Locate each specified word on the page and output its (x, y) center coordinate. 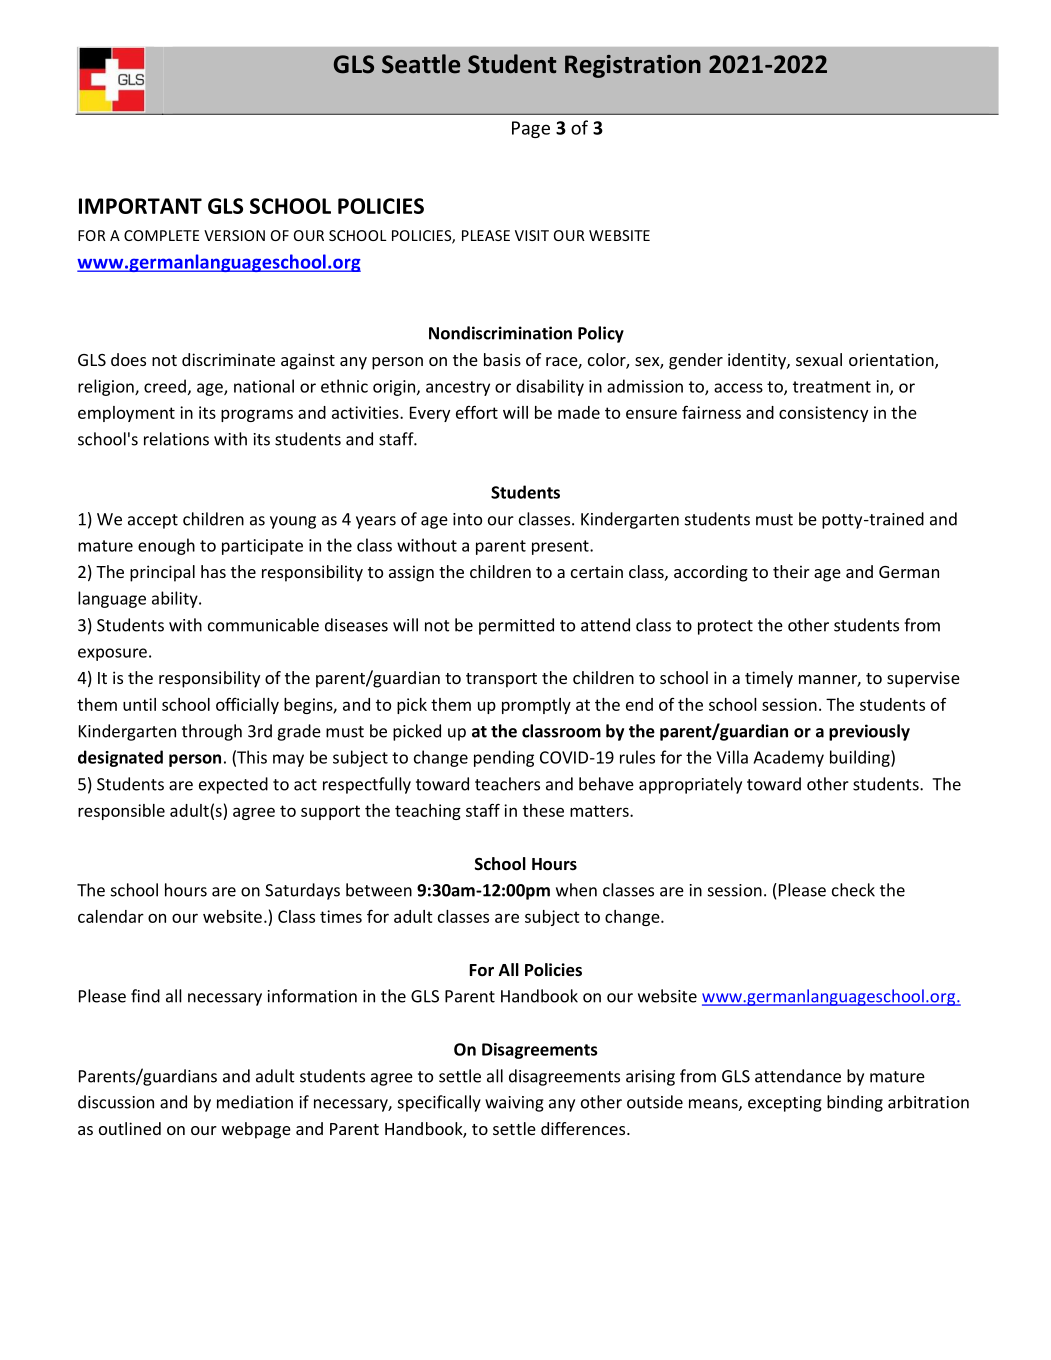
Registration (633, 66)
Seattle (421, 64)
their (791, 571)
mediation (255, 1102)
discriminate (228, 359)
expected (233, 785)
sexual (819, 359)
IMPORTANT (140, 206)
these (543, 810)
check (853, 890)
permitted (516, 626)
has (213, 571)
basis (502, 359)
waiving (514, 1104)
